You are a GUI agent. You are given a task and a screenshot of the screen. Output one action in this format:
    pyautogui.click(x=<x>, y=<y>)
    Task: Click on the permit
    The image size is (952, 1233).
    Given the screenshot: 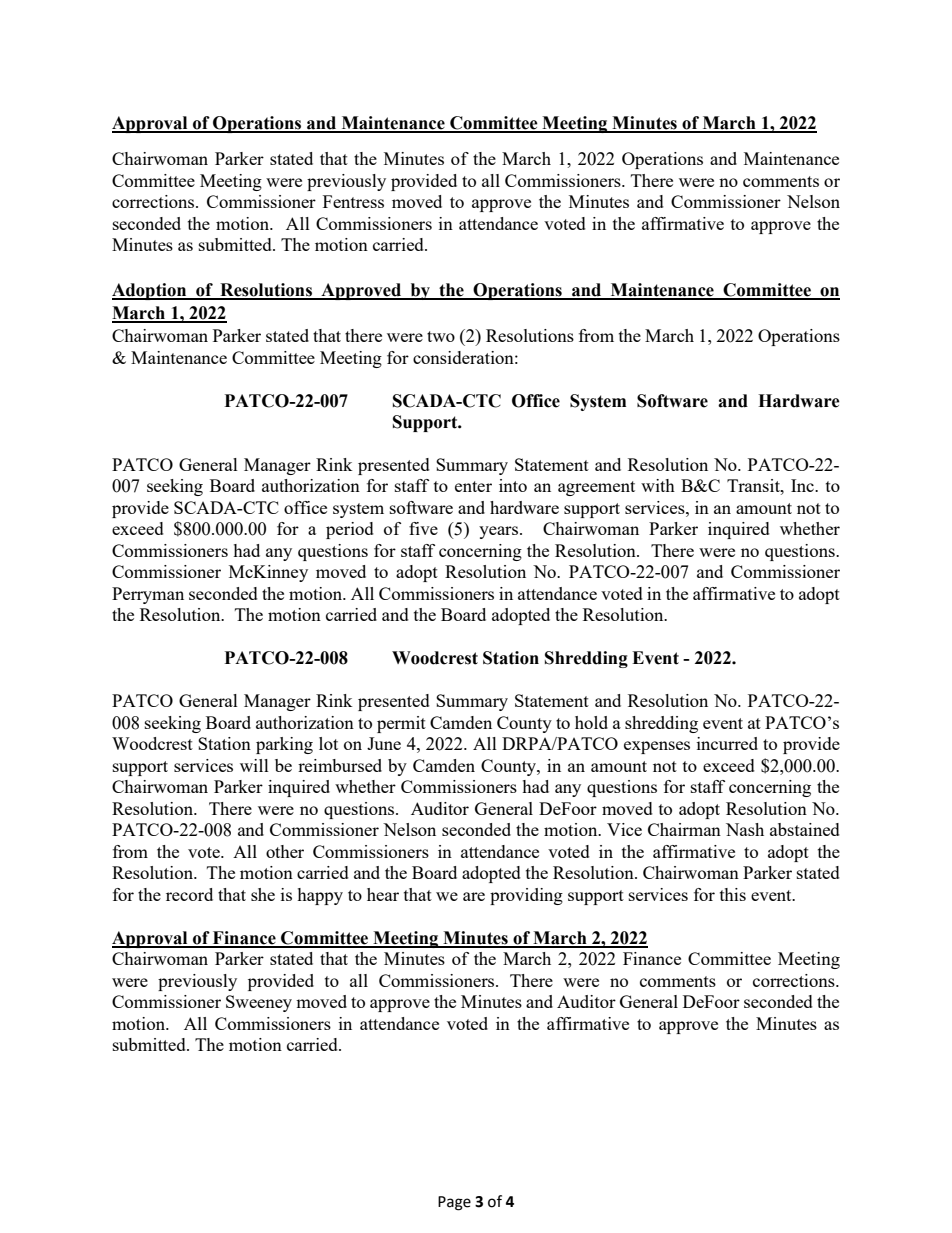 What is the action you would take?
    pyautogui.click(x=401, y=724)
